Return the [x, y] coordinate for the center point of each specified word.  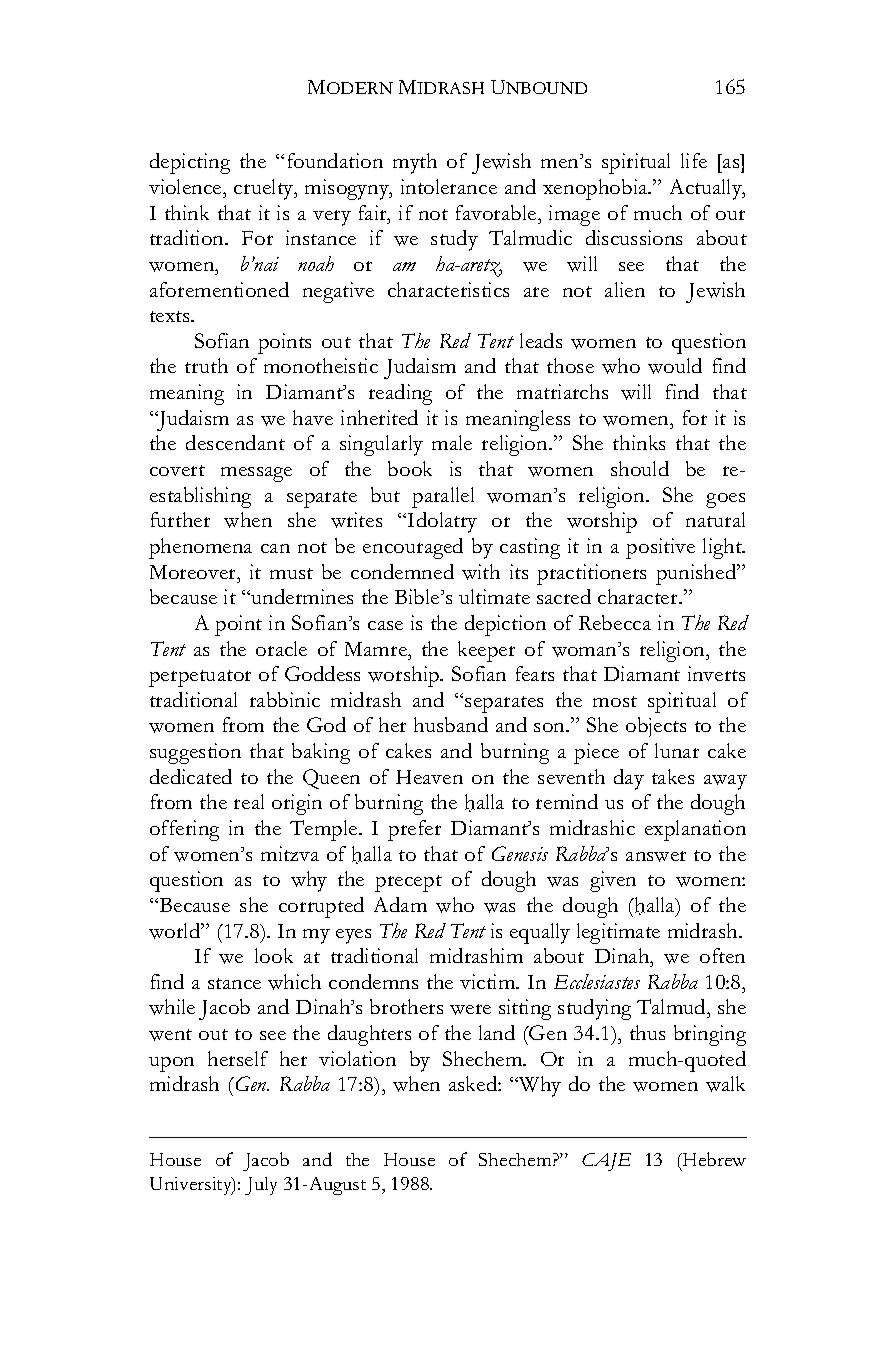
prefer [414, 830]
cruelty [265, 189]
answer [656, 856]
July [261, 1186]
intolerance [449, 186]
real [249, 801]
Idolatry [442, 522]
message [256, 474]
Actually [707, 189]
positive [660, 548]
